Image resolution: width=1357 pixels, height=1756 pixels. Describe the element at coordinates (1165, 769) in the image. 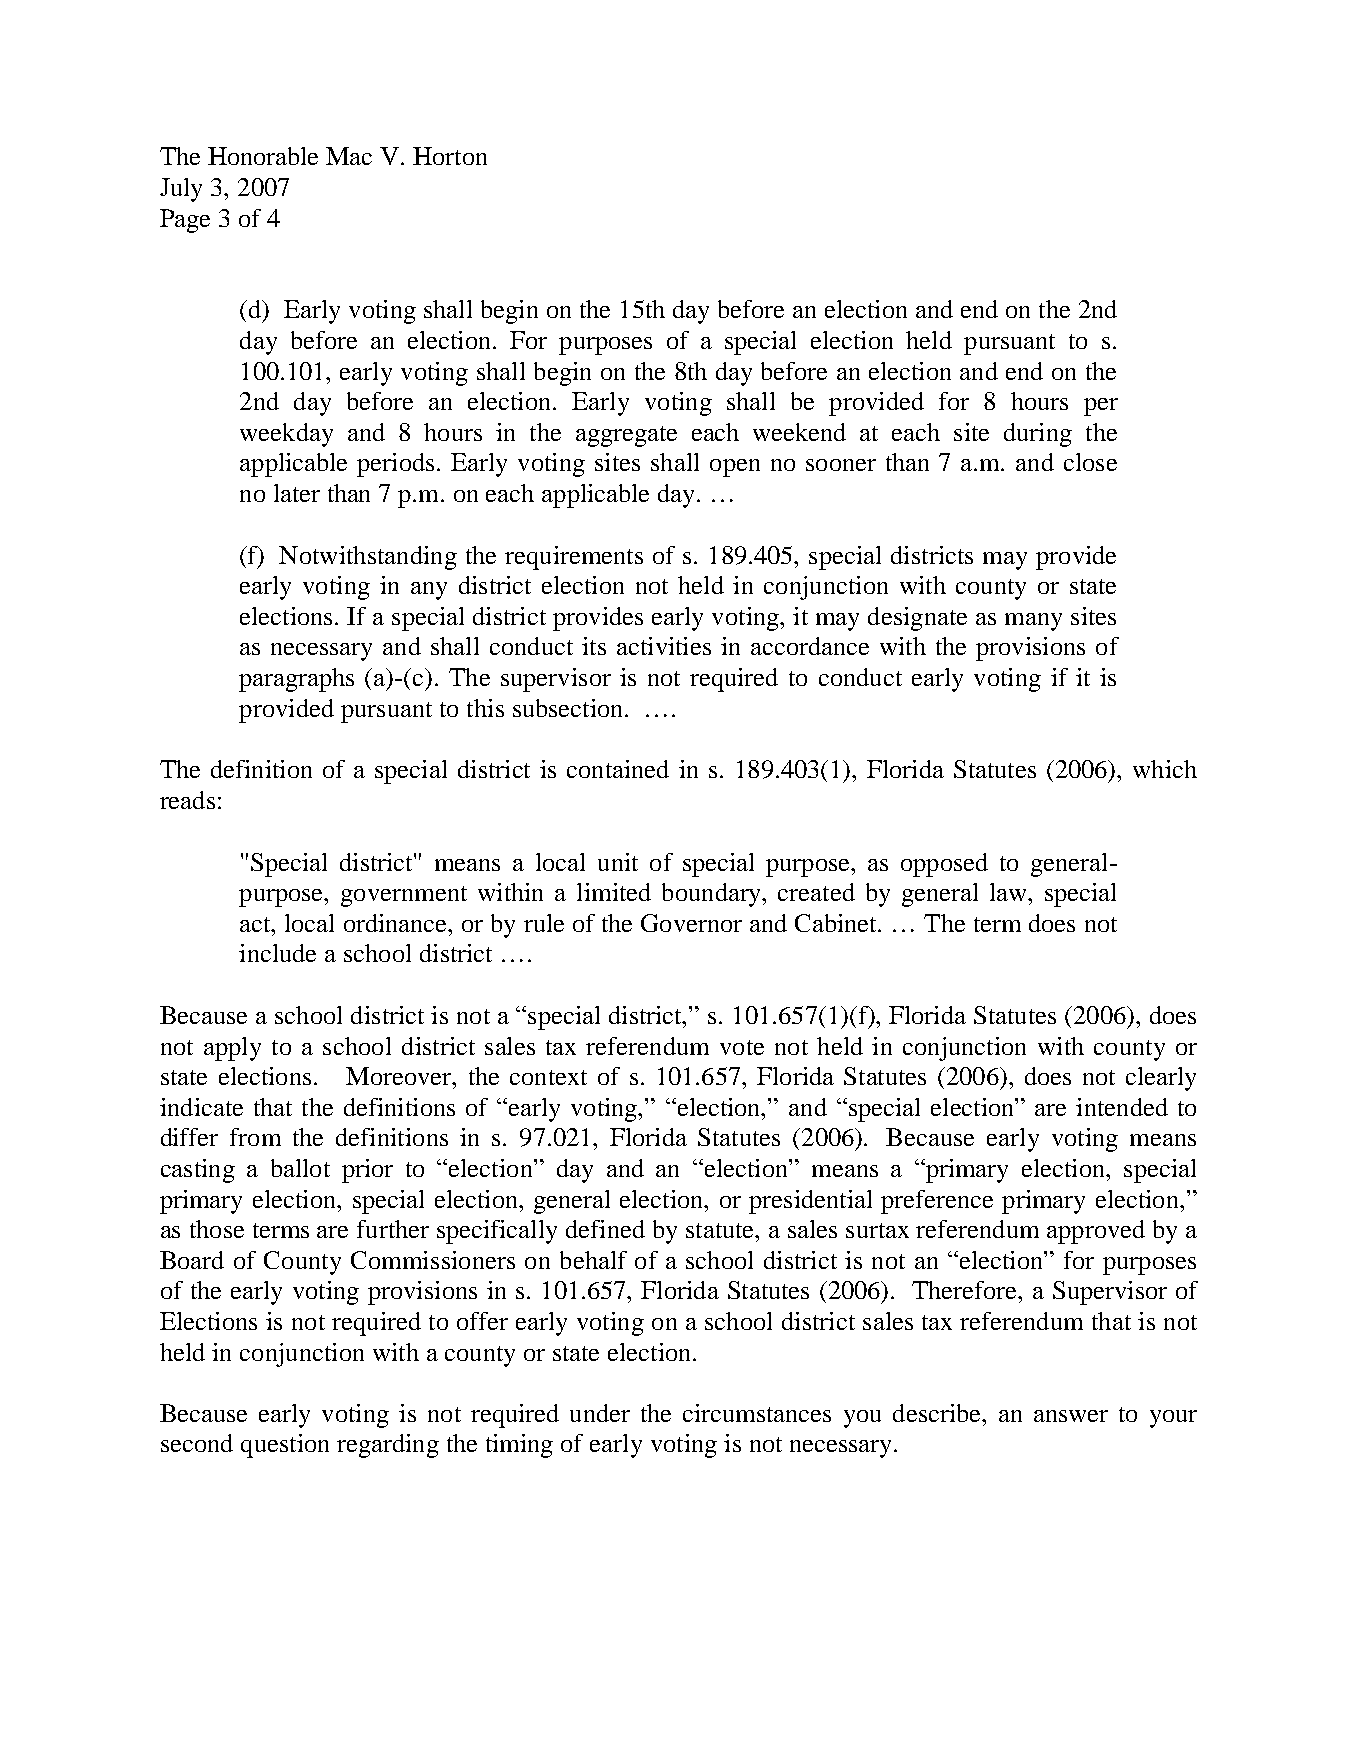

I see `which` at that location.
